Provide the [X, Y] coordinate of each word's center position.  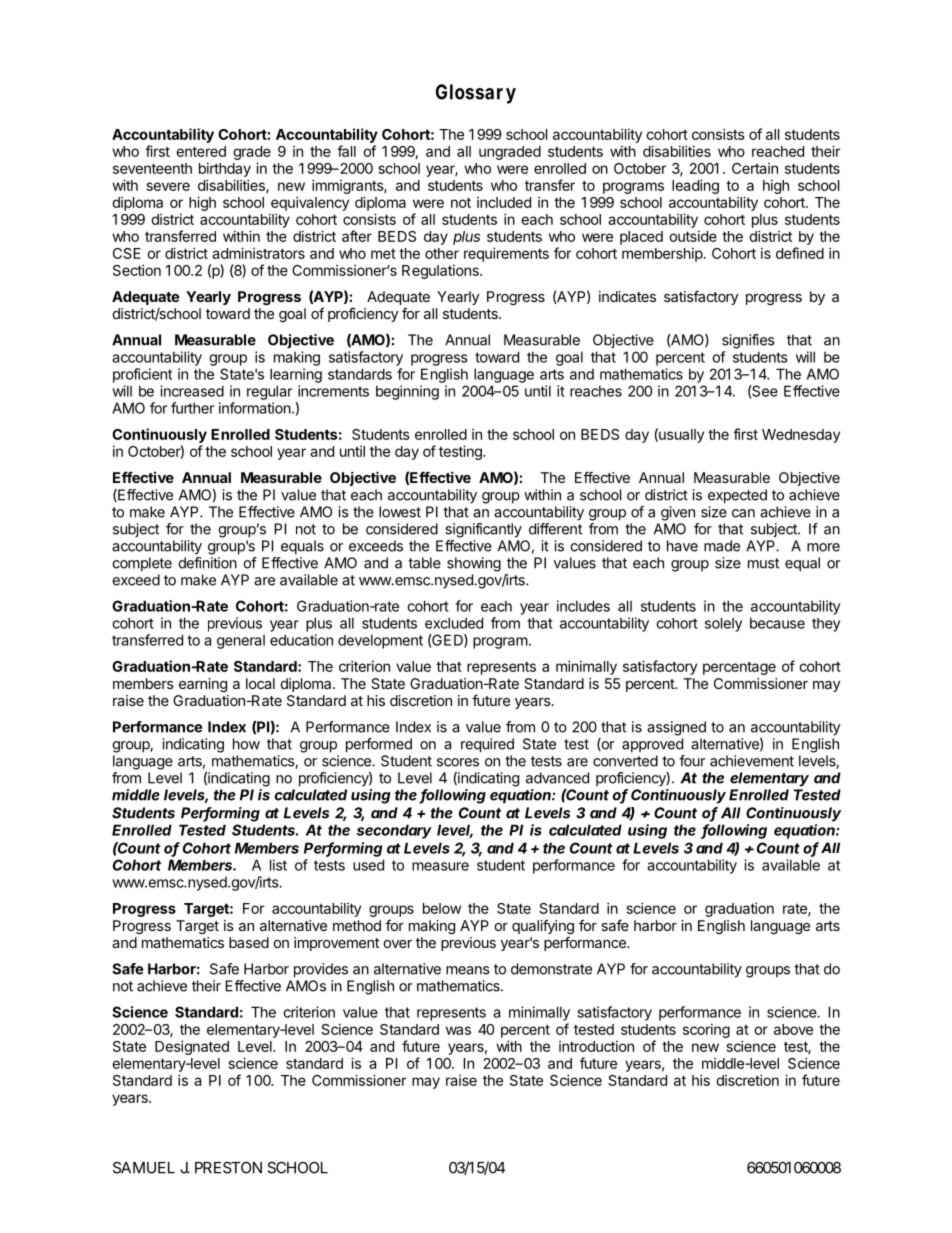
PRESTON [228, 1167]
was [458, 1030]
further [192, 408]
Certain [755, 168]
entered [201, 151]
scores [458, 762]
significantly [483, 530]
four [692, 761]
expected [737, 496]
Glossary [476, 94]
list [278, 865]
